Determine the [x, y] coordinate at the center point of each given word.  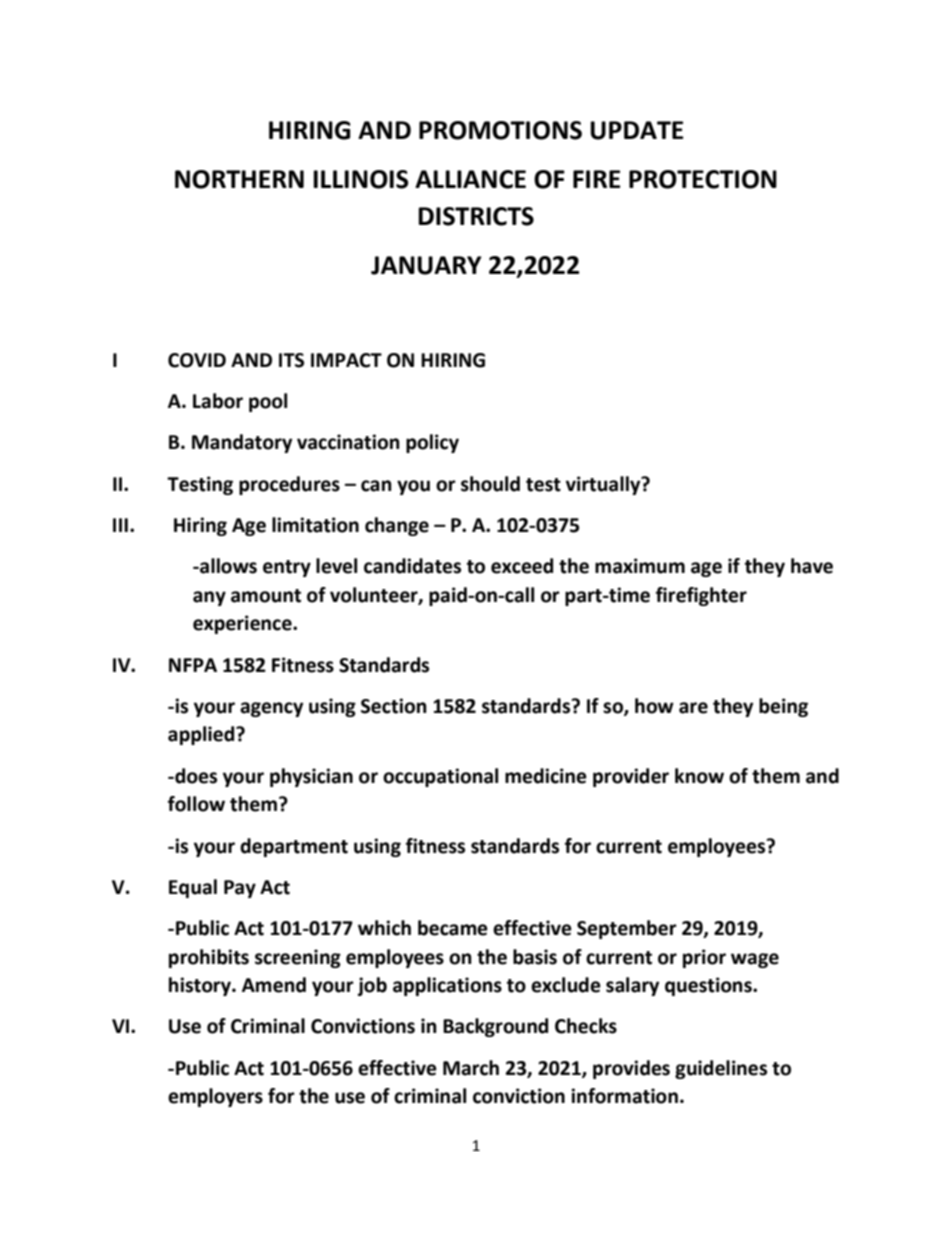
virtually [604, 485]
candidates [412, 566]
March [471, 1068]
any [209, 598]
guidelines [721, 1069]
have [812, 566]
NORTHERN [239, 179]
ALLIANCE [470, 179]
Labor [218, 401]
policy [432, 443]
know [699, 776]
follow [196, 804]
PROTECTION [703, 179]
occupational [440, 777]
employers [215, 1097]
